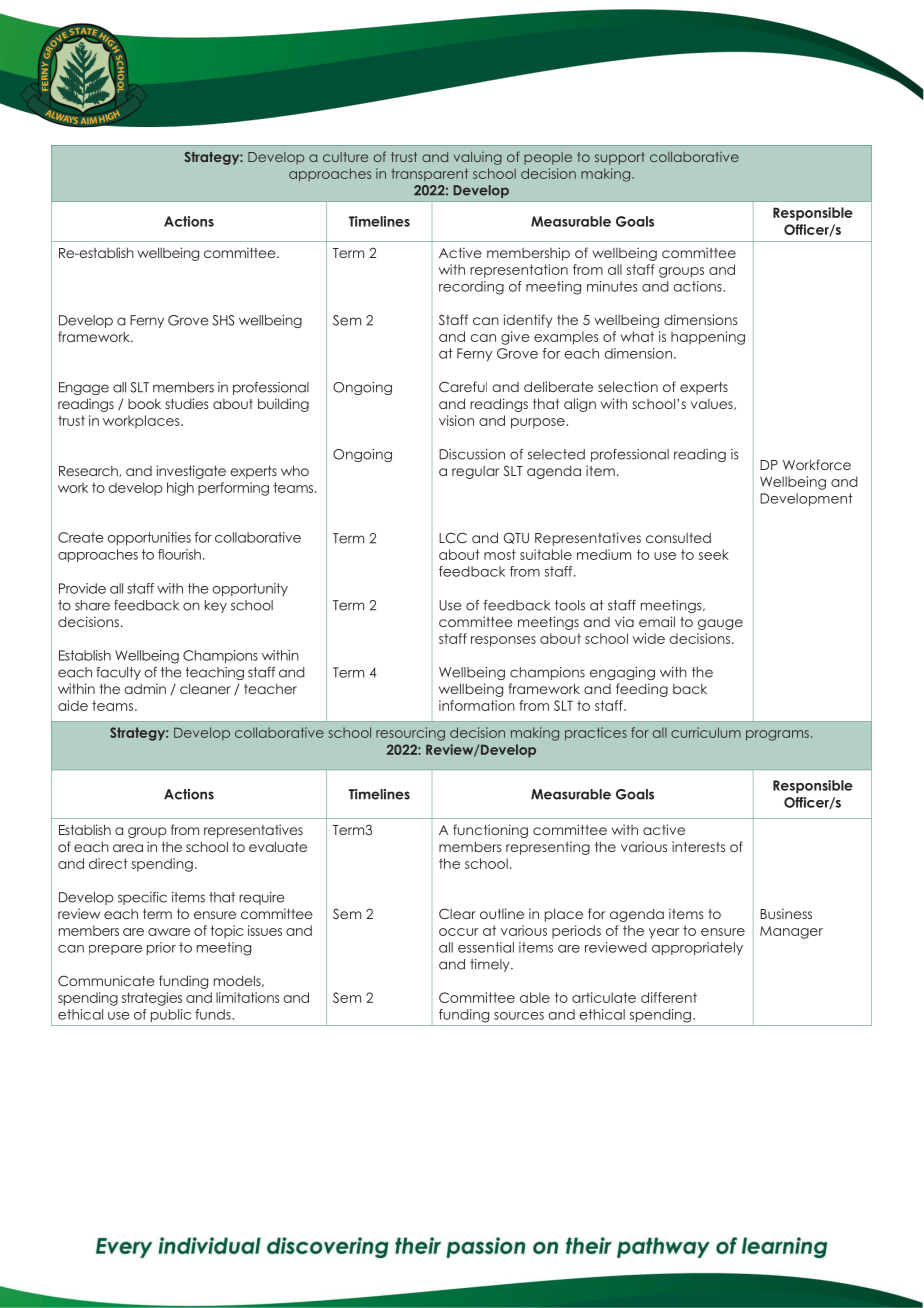 Image resolution: width=924 pixels, height=1308 pixels. Describe the element at coordinates (410, 734) in the screenshot. I see `resourcing` at that location.
